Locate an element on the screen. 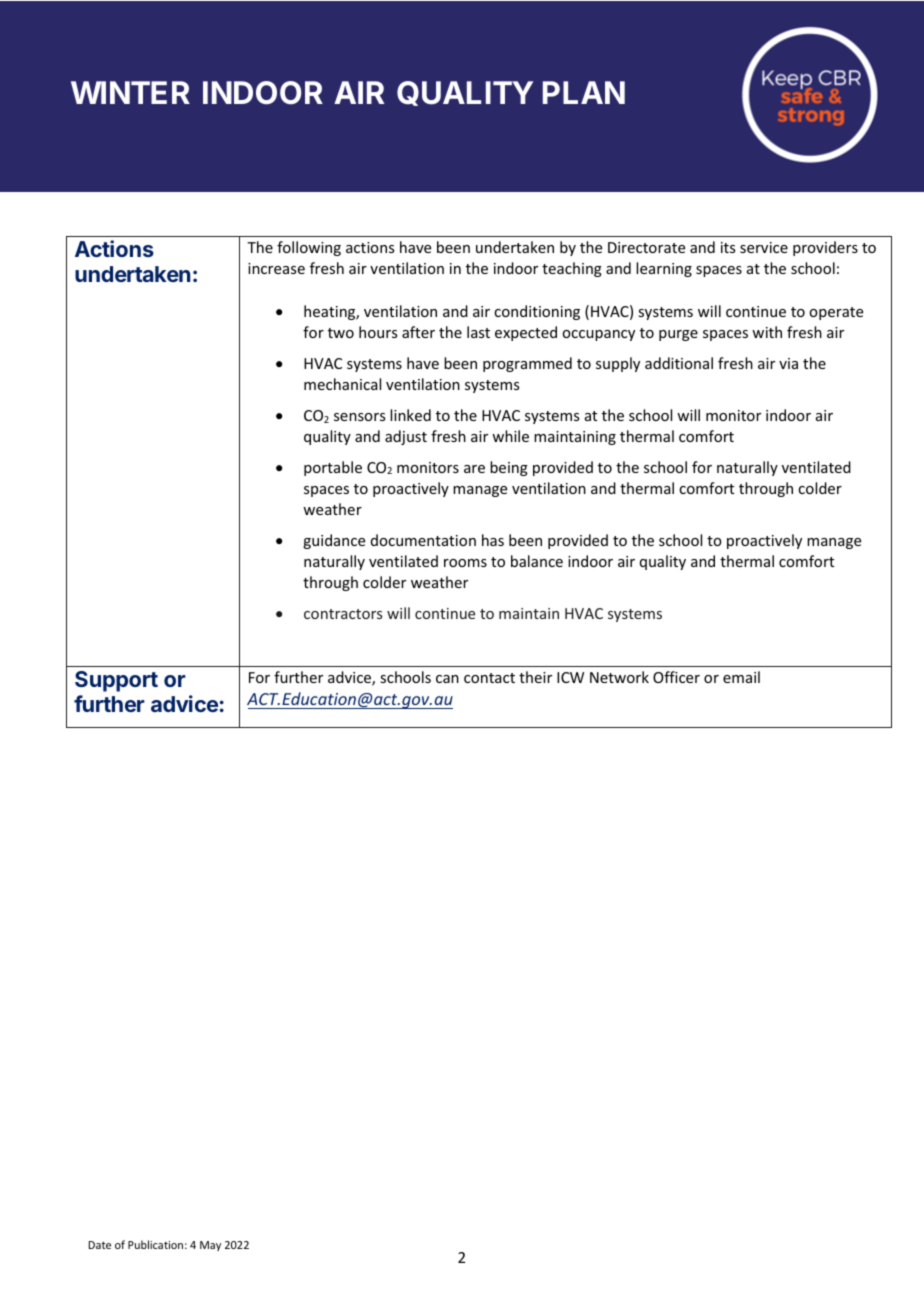 This screenshot has width=924, height=1308. via is located at coordinates (788, 363).
